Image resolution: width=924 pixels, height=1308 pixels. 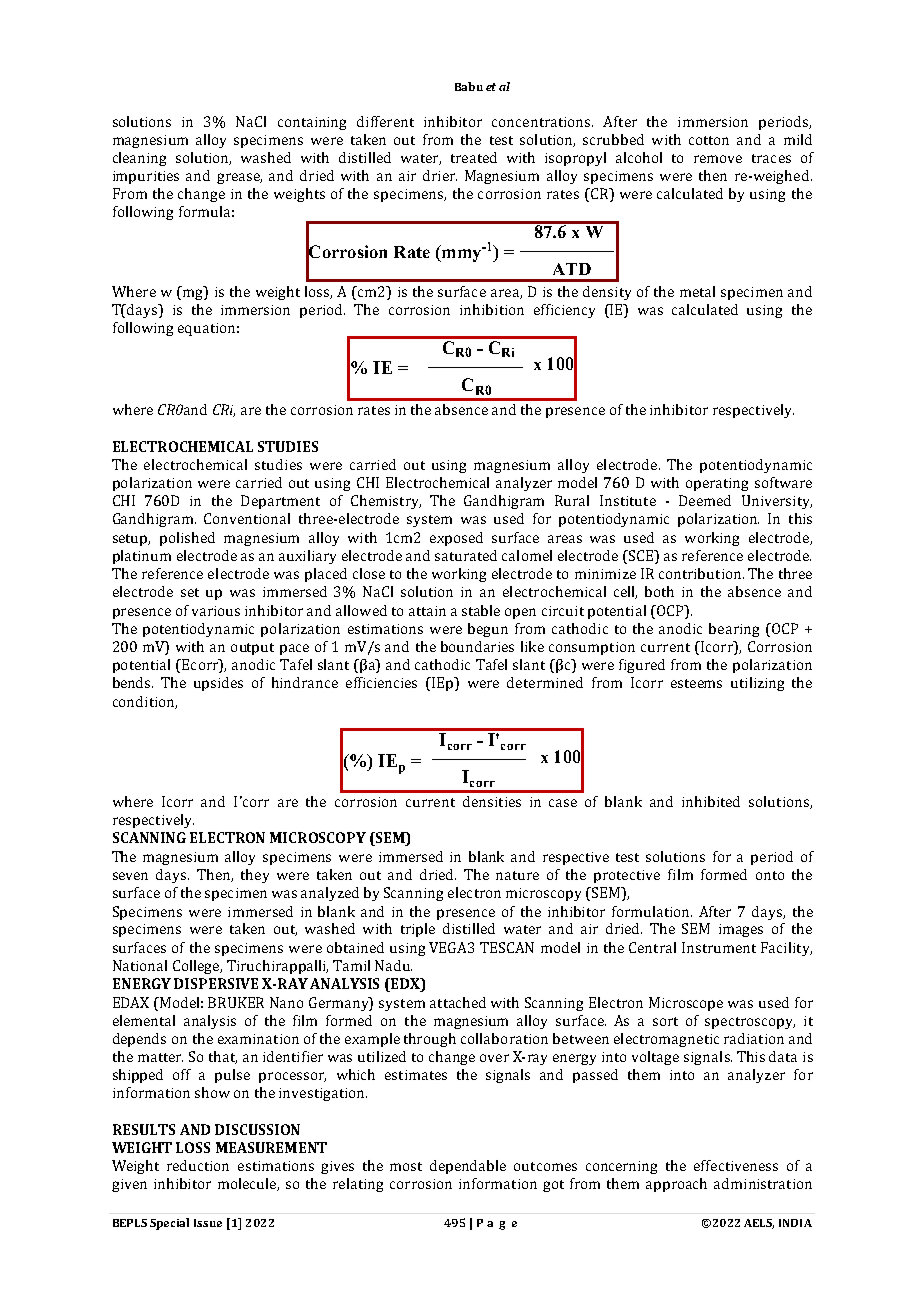 What do you see at coordinates (198, 1165) in the screenshot?
I see `reduction` at bounding box center [198, 1165].
